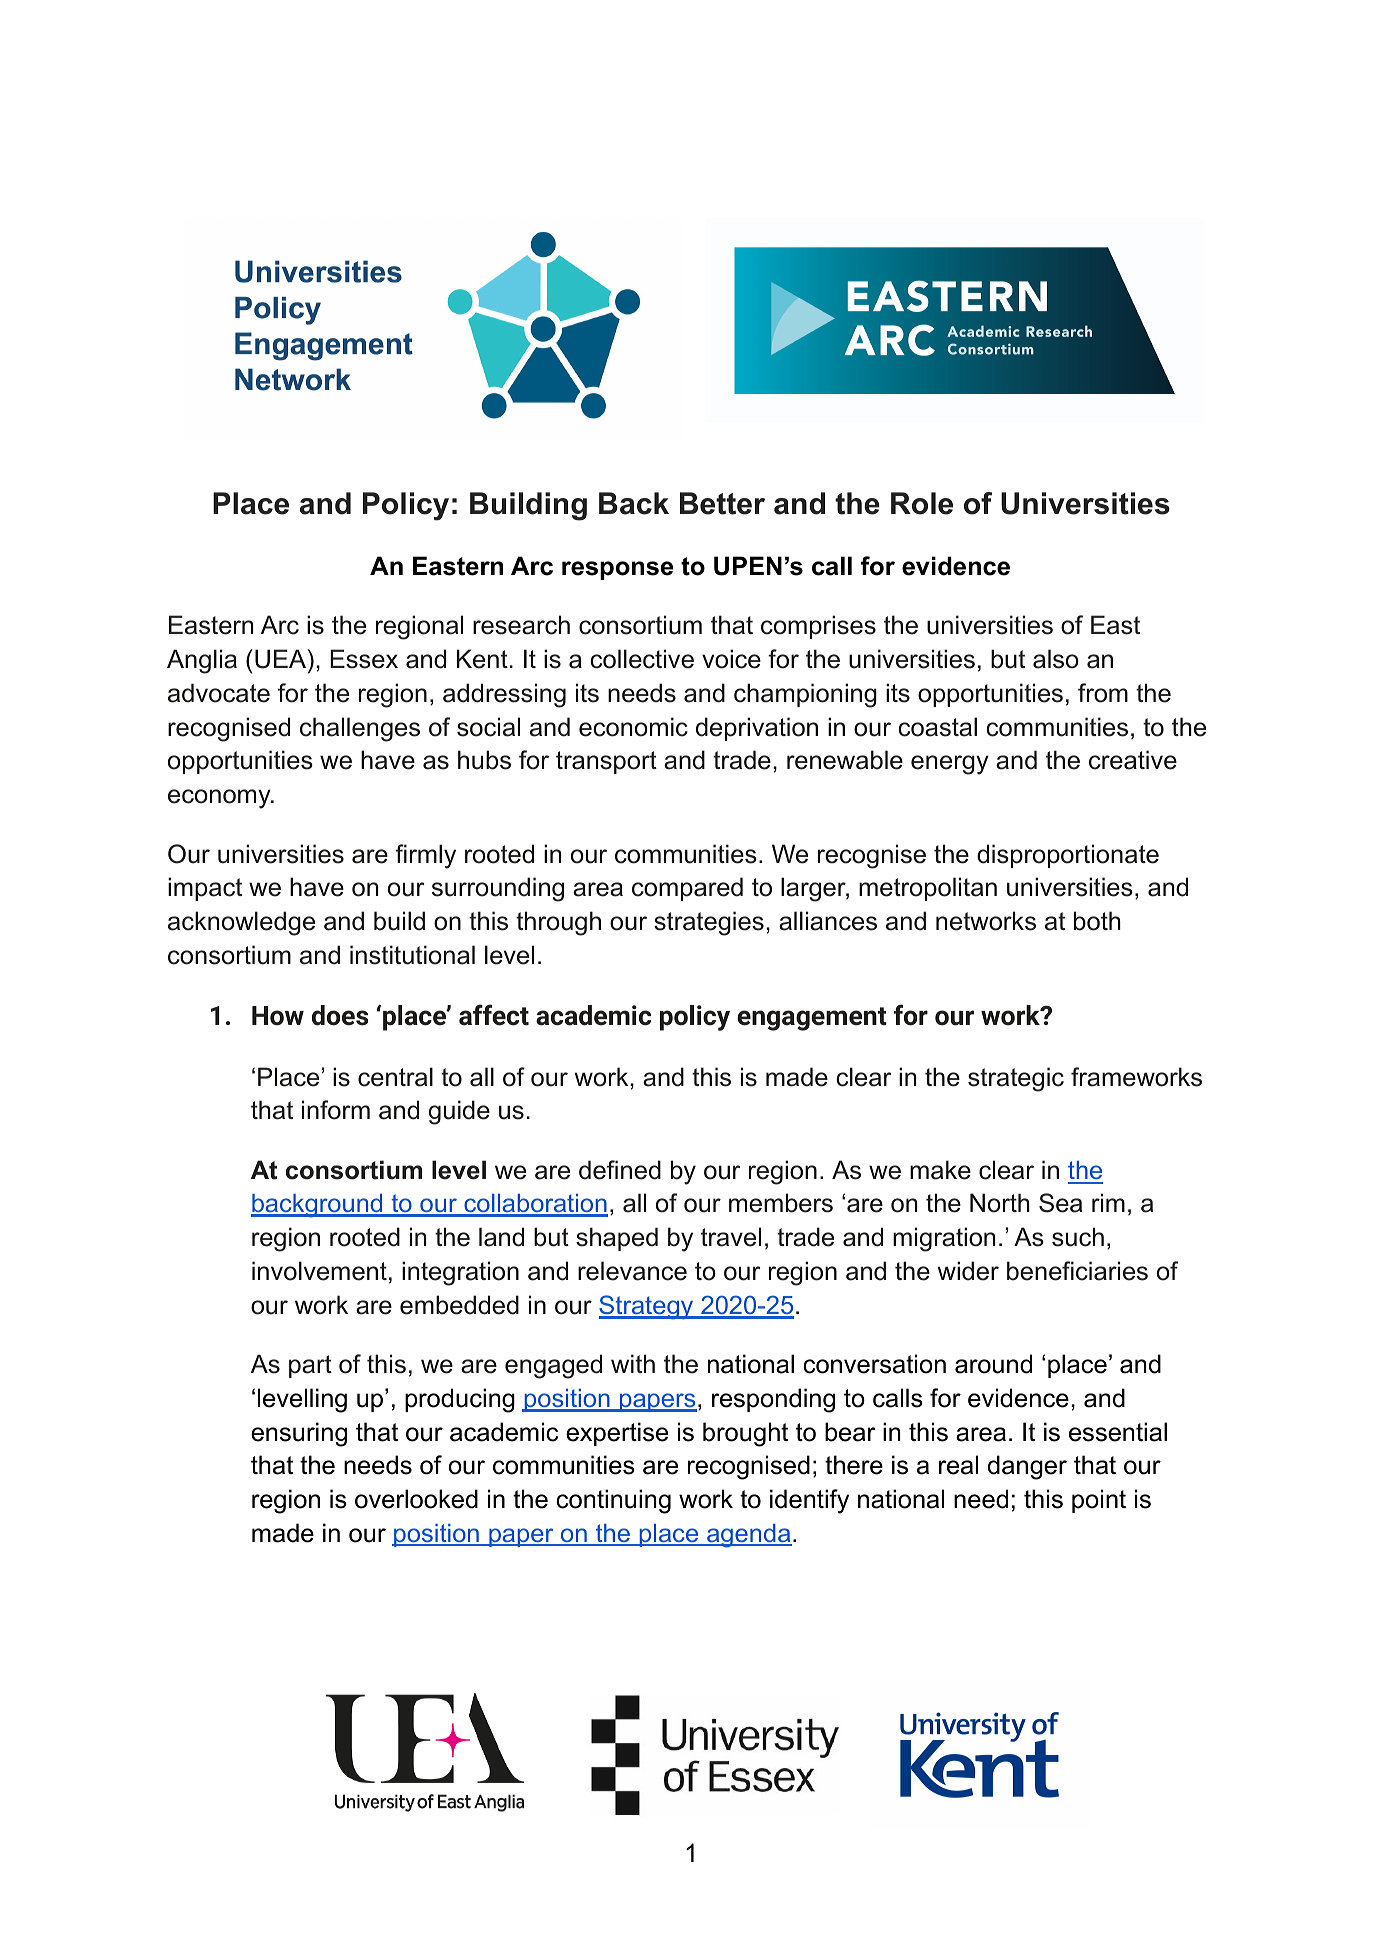  I want to click on Role, so click(922, 503).
